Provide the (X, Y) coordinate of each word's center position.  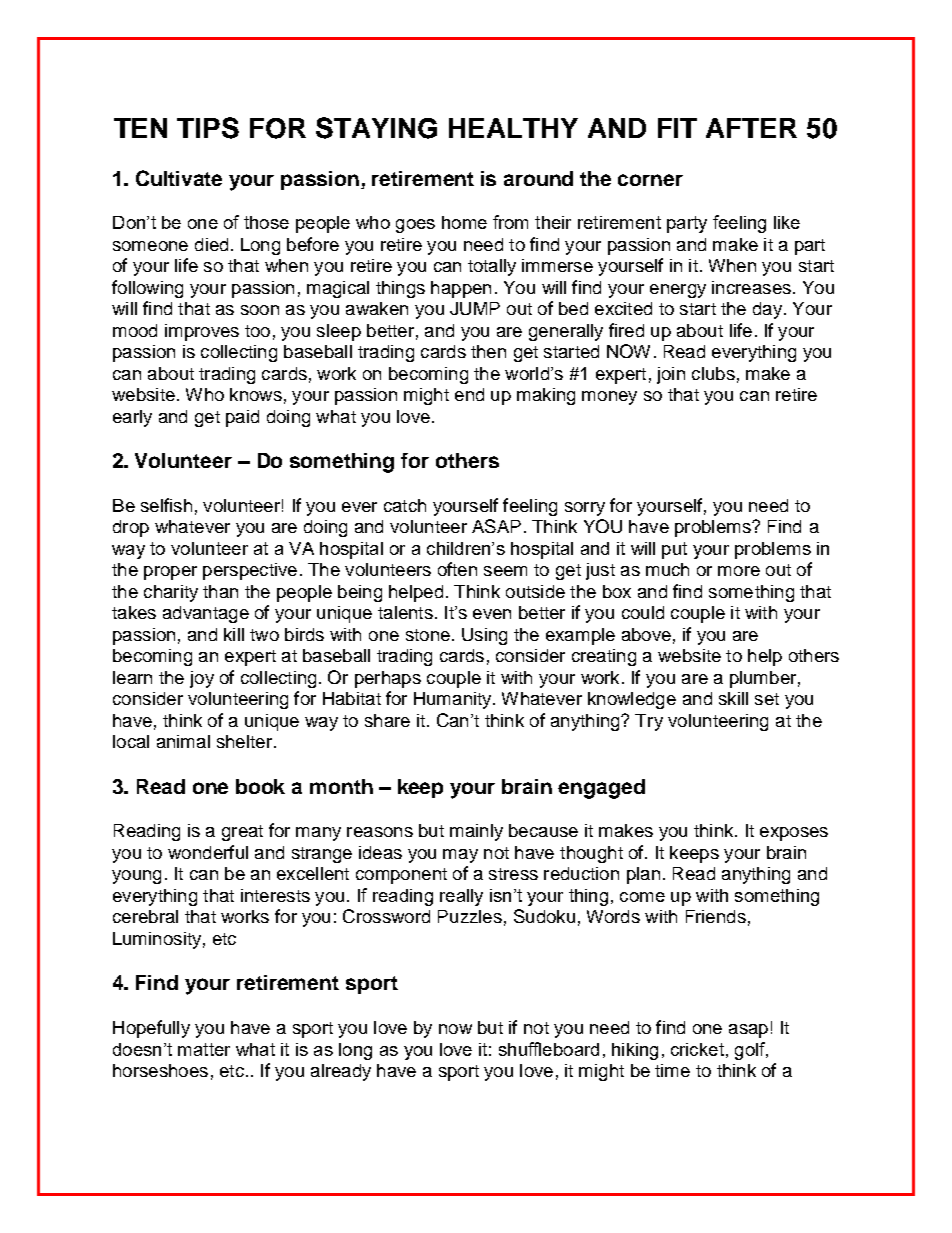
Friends (716, 916)
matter (204, 1049)
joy (202, 679)
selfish (166, 505)
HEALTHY (513, 128)
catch (405, 505)
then (488, 351)
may (460, 856)
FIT (677, 128)
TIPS (208, 128)
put (674, 550)
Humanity (454, 700)
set (767, 699)
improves (202, 332)
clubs (713, 373)
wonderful (208, 852)
